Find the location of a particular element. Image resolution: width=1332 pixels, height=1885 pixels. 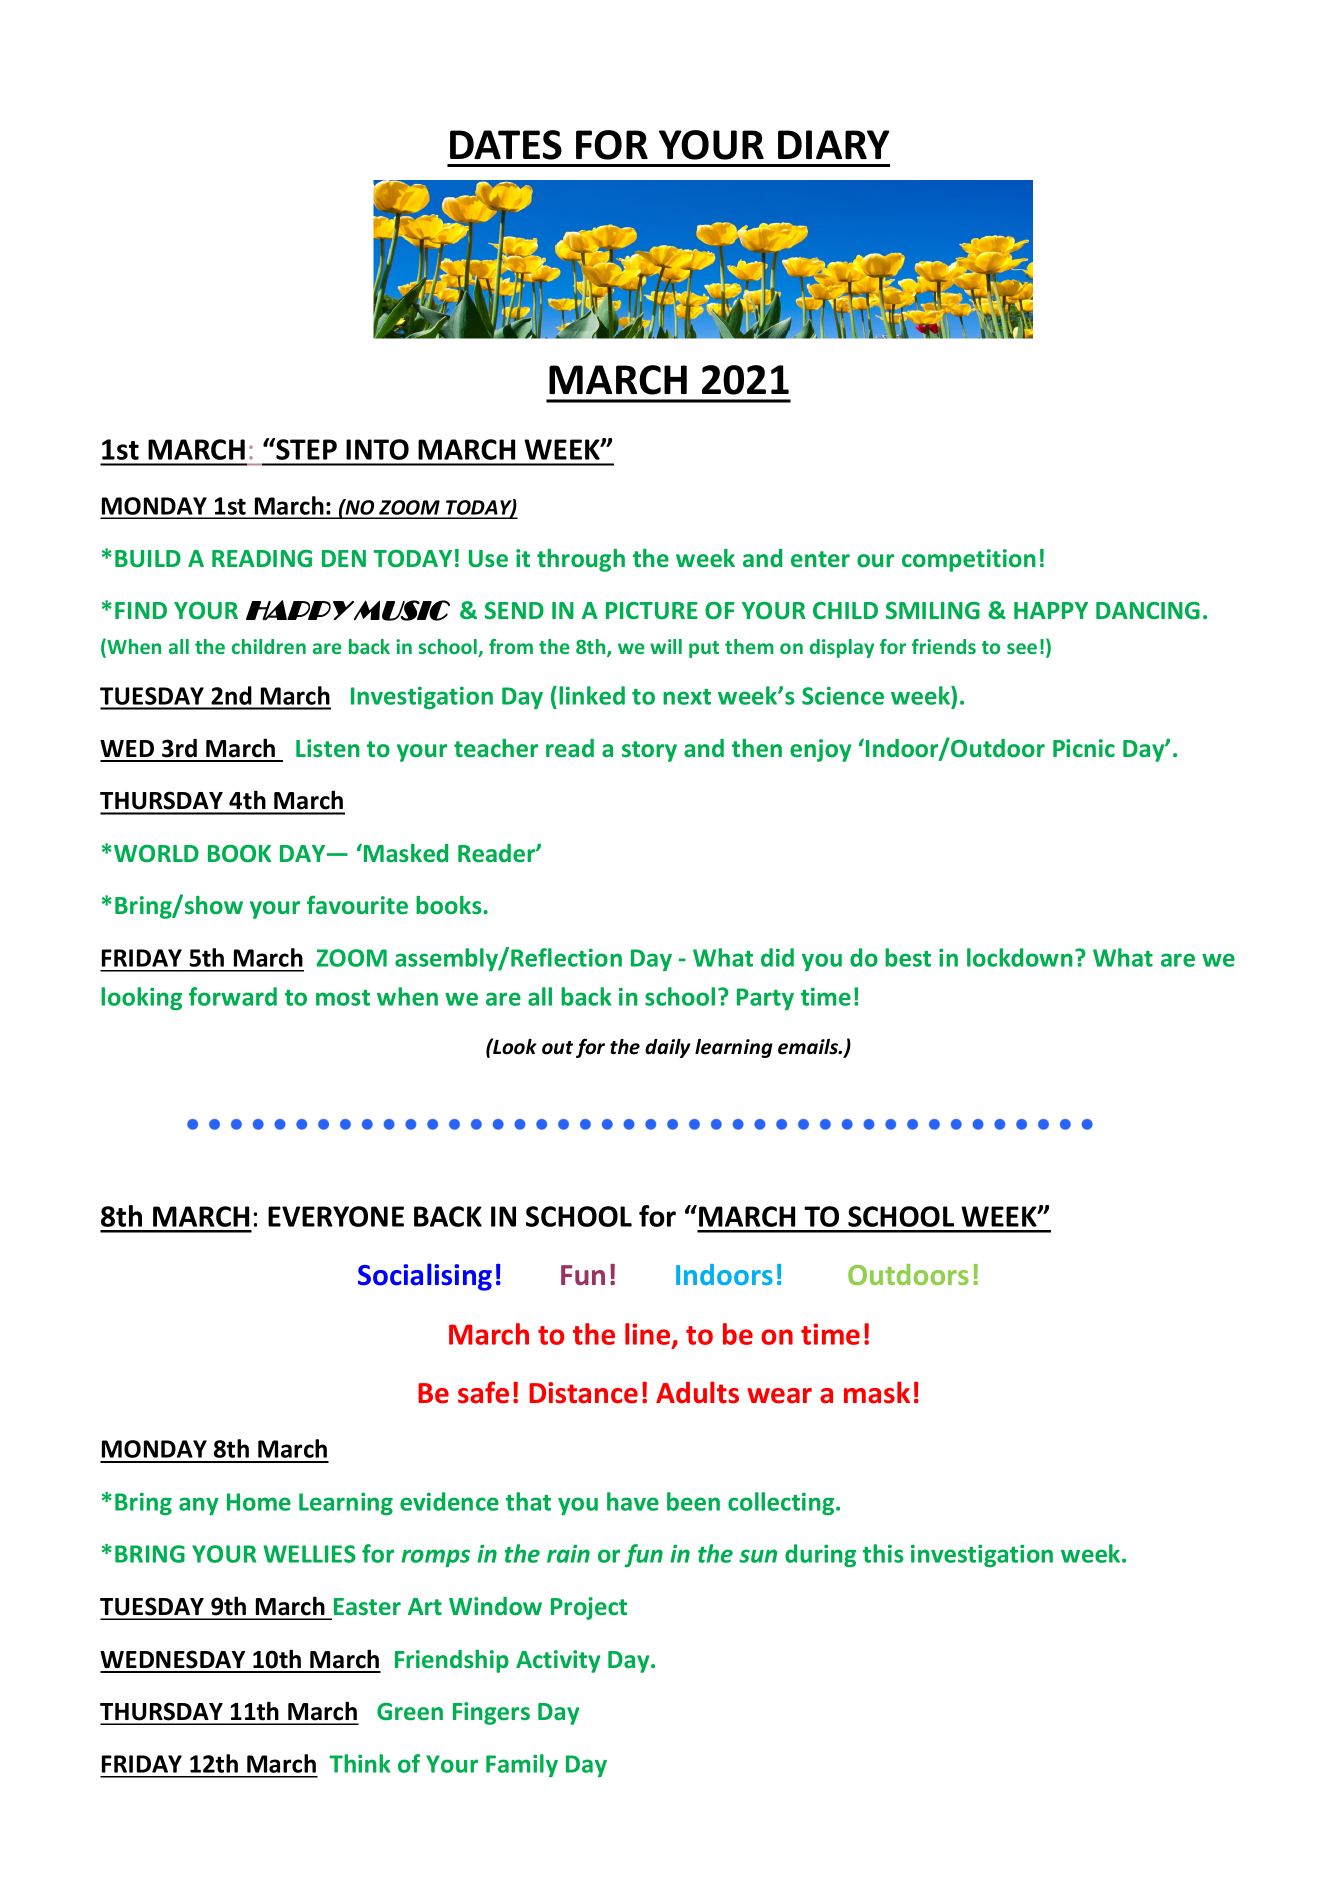

daily is located at coordinates (668, 1048).
